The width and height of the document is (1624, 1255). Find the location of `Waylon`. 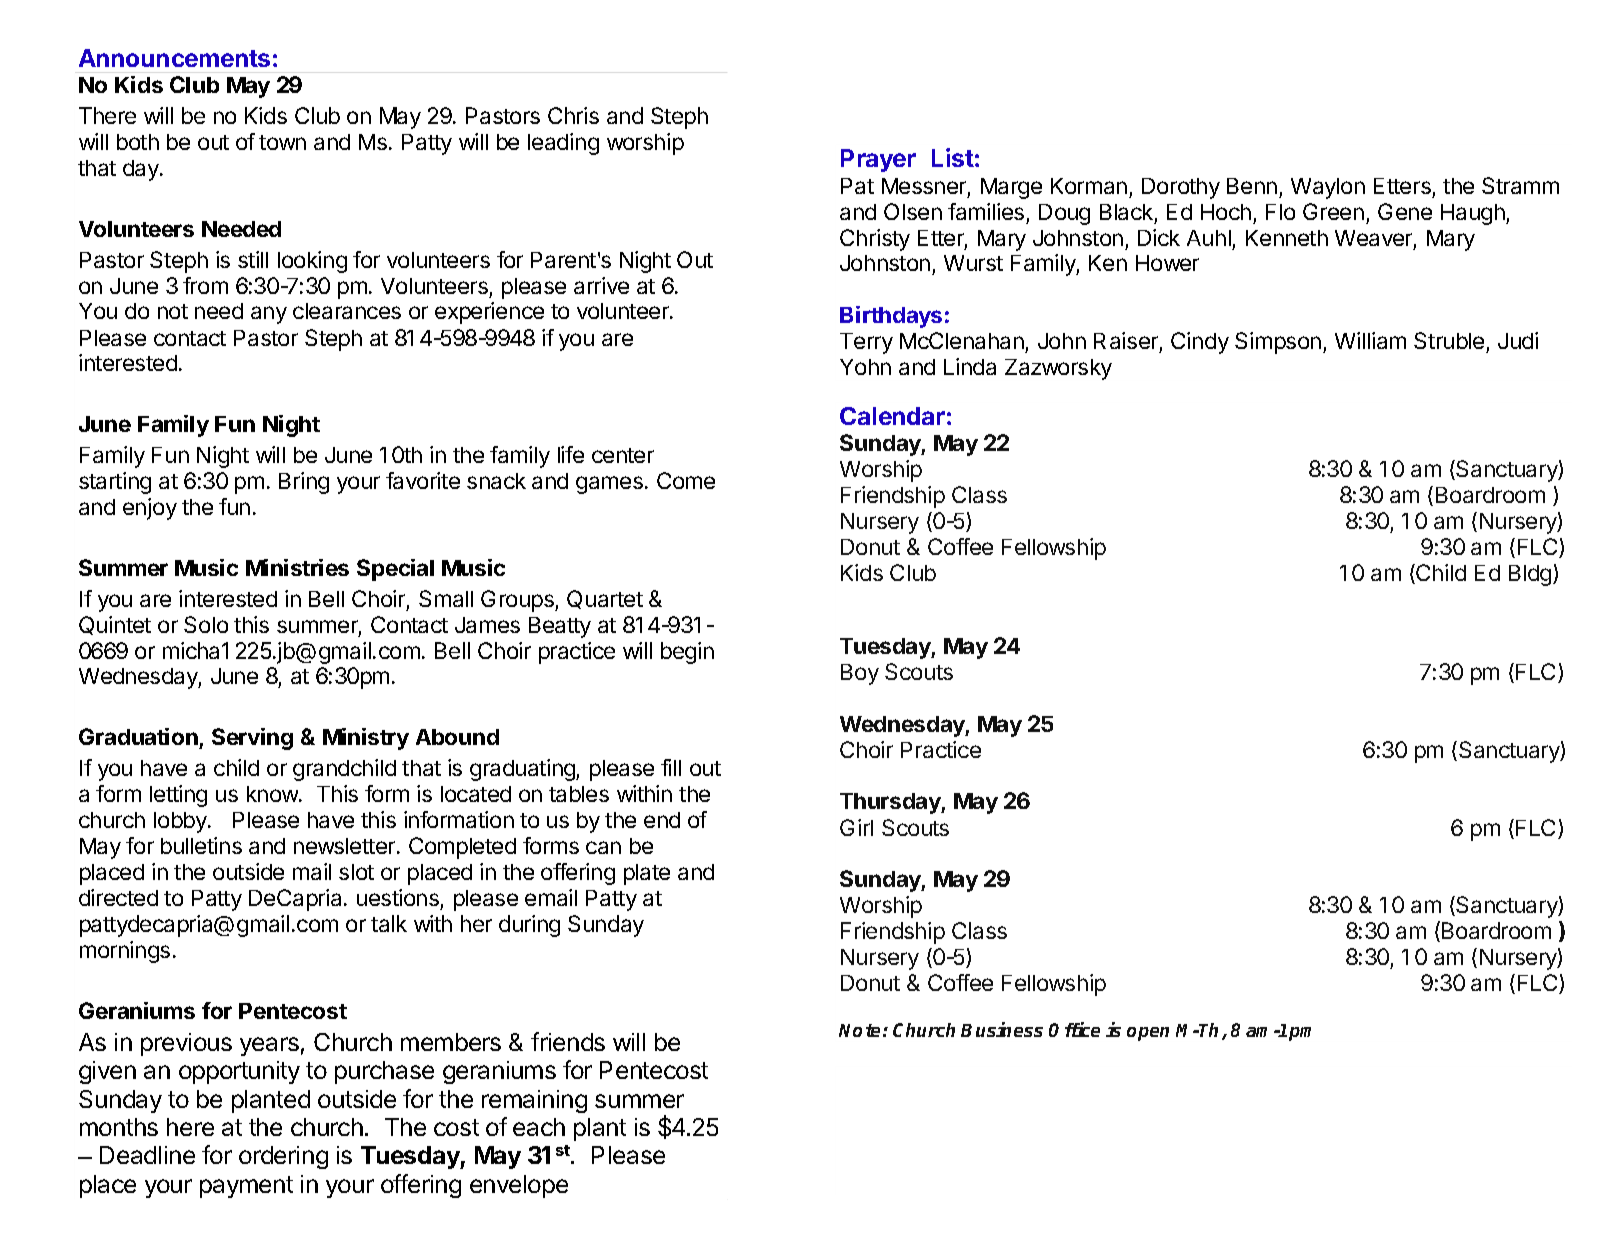

Waylon is located at coordinates (1328, 188).
